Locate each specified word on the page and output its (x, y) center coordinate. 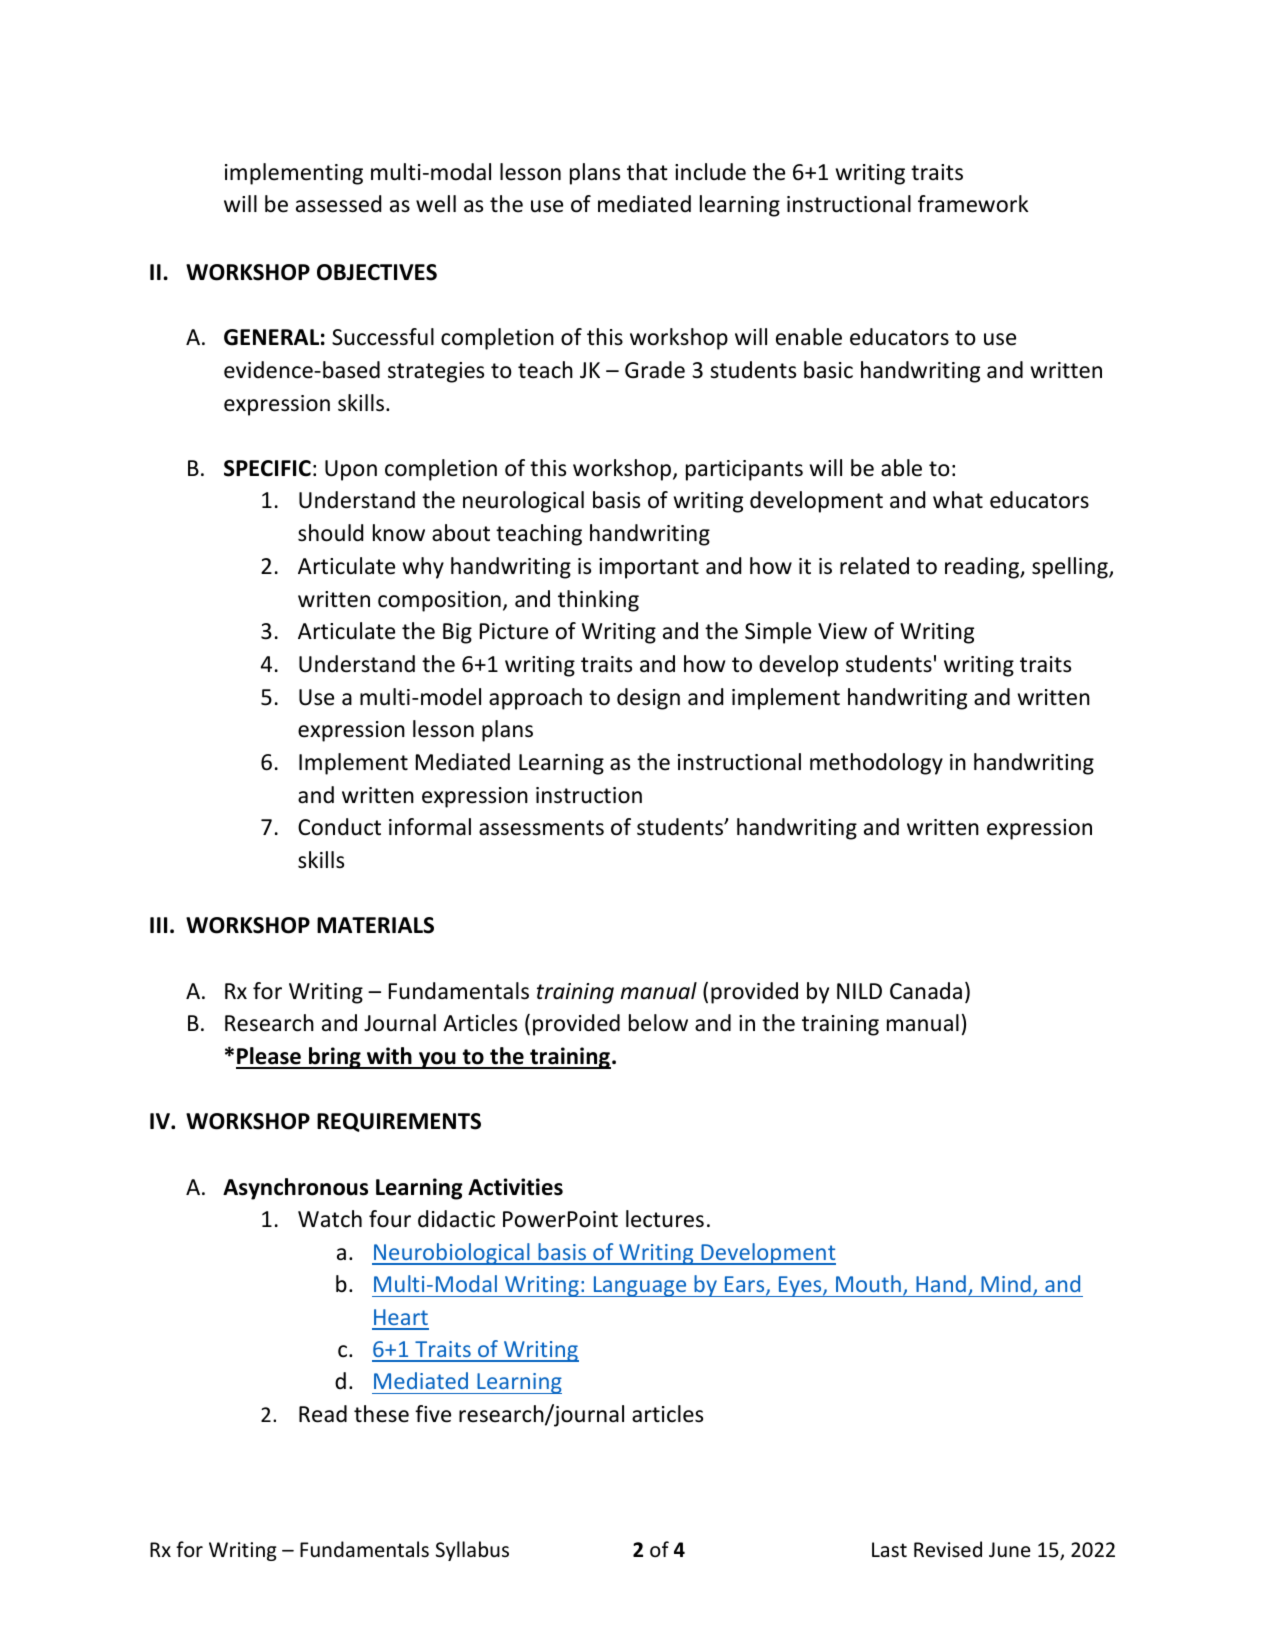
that (647, 172)
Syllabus (472, 1551)
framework (973, 204)
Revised (948, 1549)
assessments (541, 828)
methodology (876, 764)
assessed (338, 204)
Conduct (339, 827)
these (381, 1414)
